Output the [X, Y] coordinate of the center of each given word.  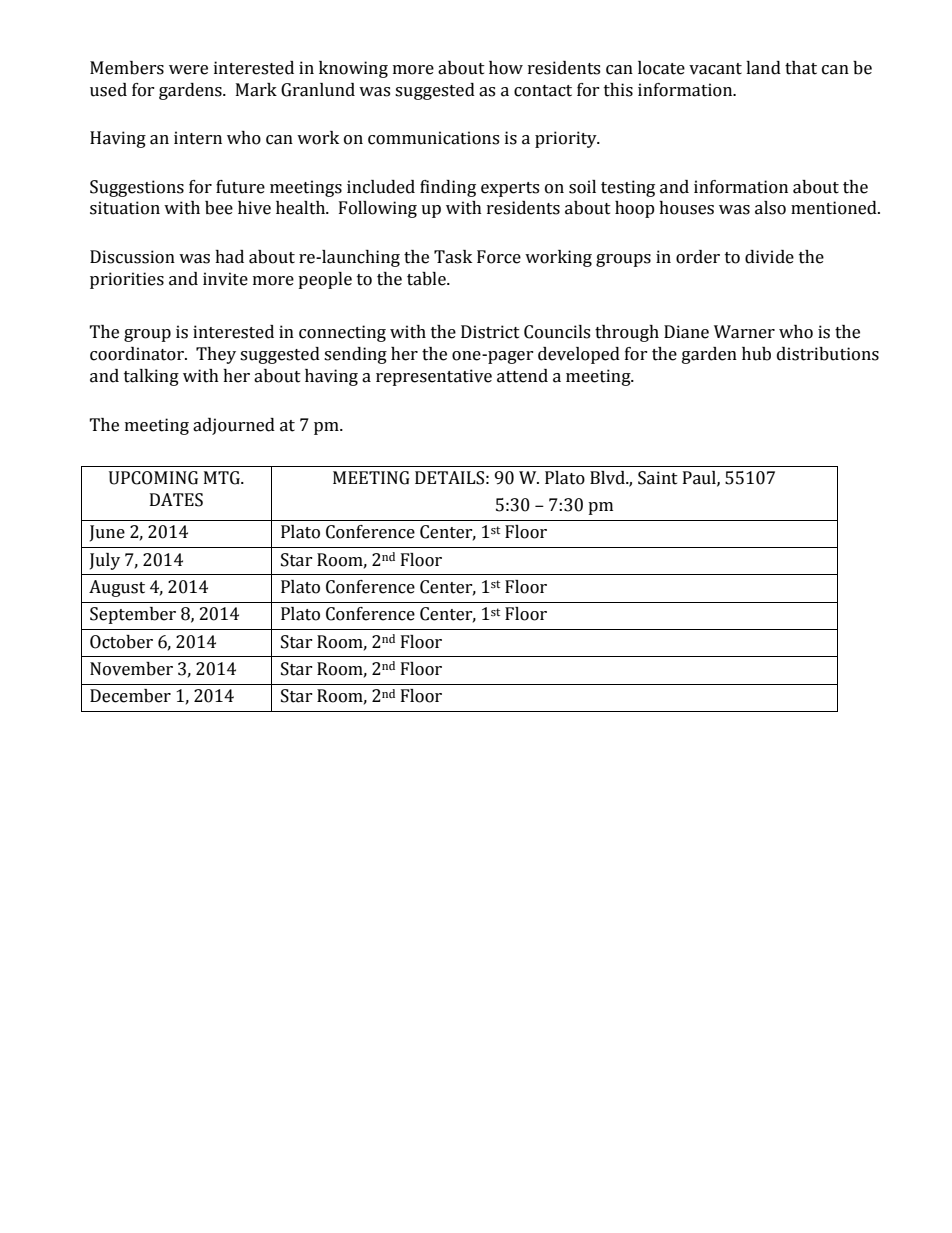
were [188, 70]
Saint [658, 478]
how [506, 68]
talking [151, 377]
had [229, 257]
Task [453, 257]
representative [434, 377]
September [133, 615]
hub [756, 354]
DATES [176, 500]
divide [769, 257]
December [130, 696]
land [763, 68]
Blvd [608, 478]
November [131, 669]
